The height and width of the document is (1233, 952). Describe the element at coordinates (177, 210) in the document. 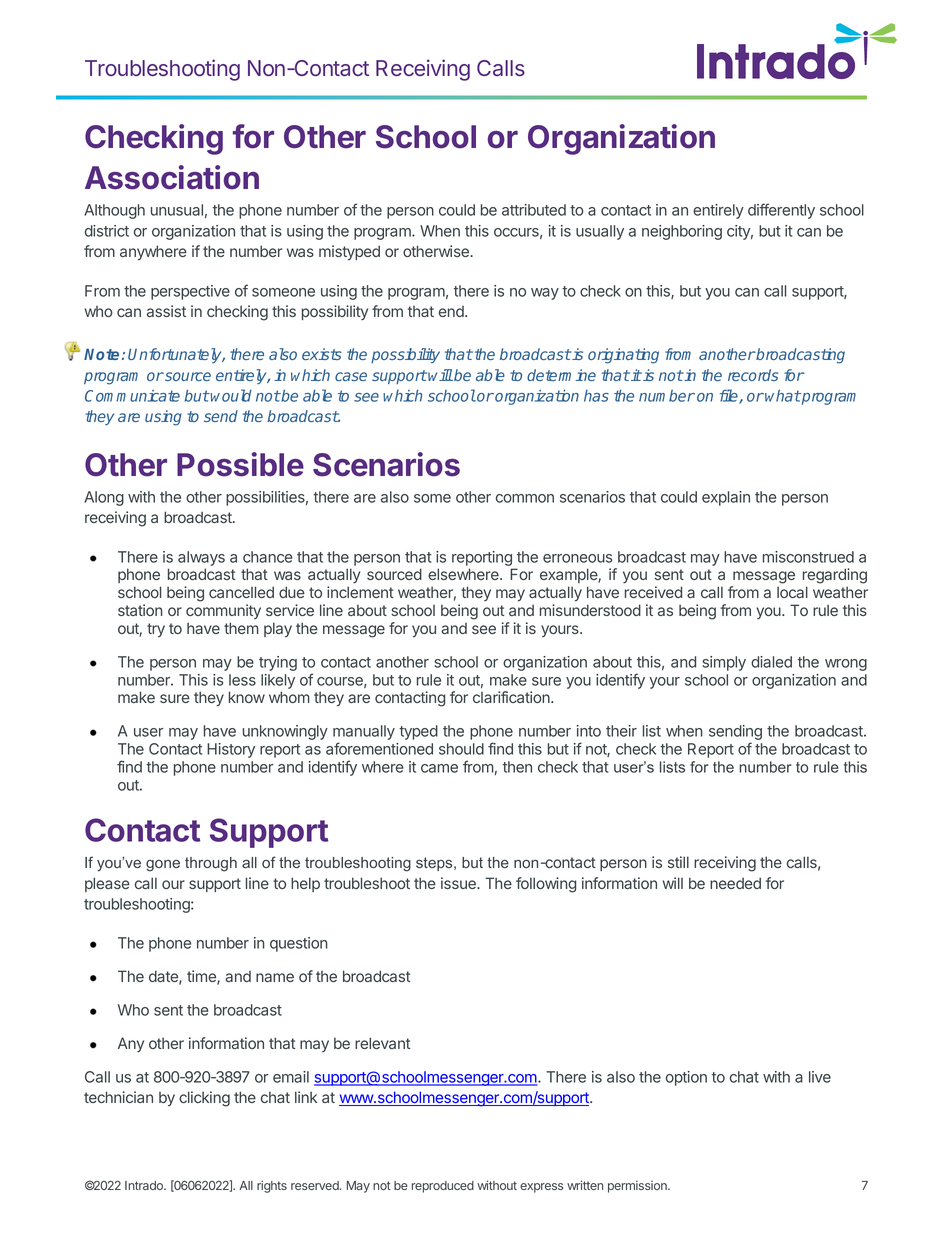

I see `unusual` at that location.
